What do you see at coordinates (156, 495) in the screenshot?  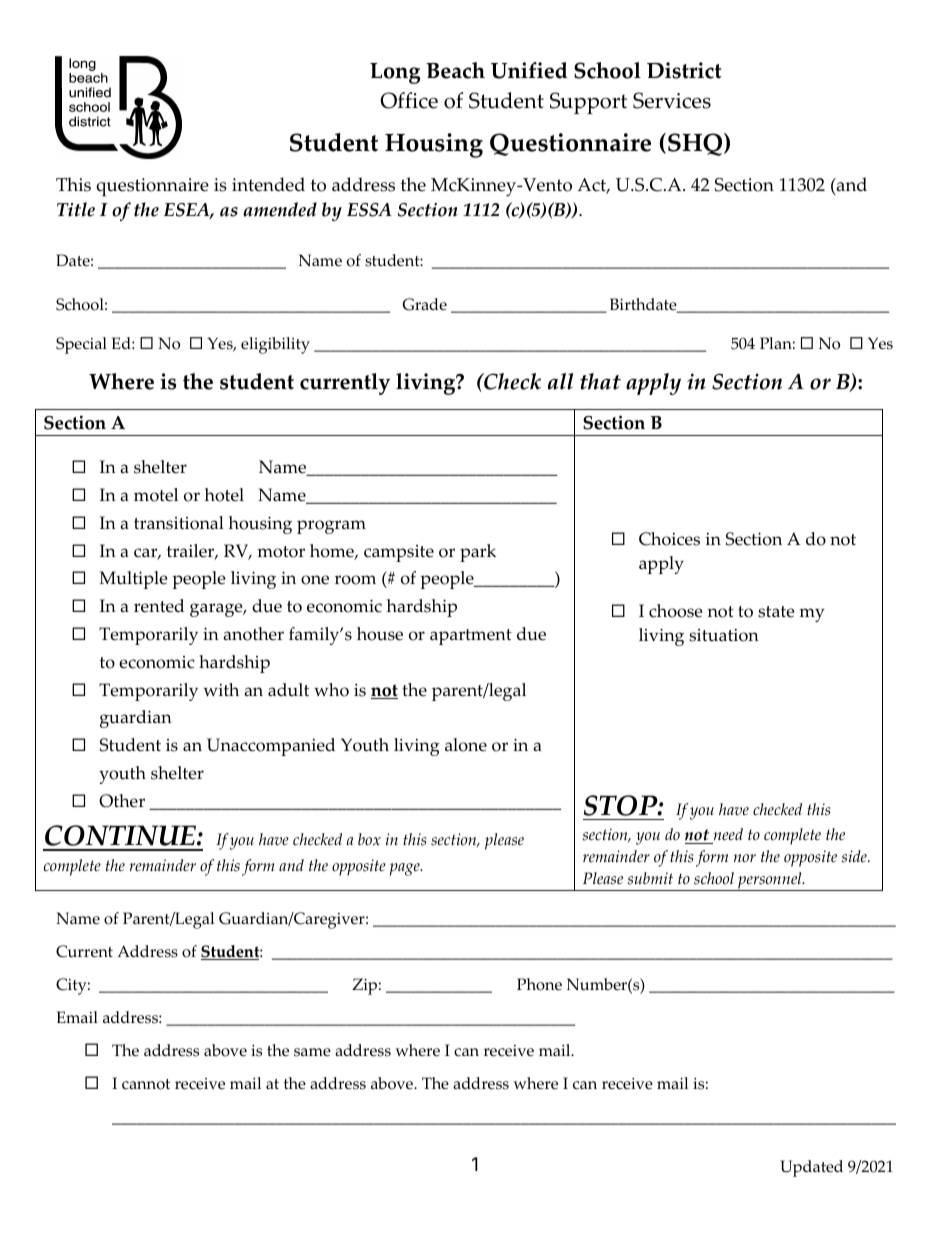 I see `motel` at bounding box center [156, 495].
